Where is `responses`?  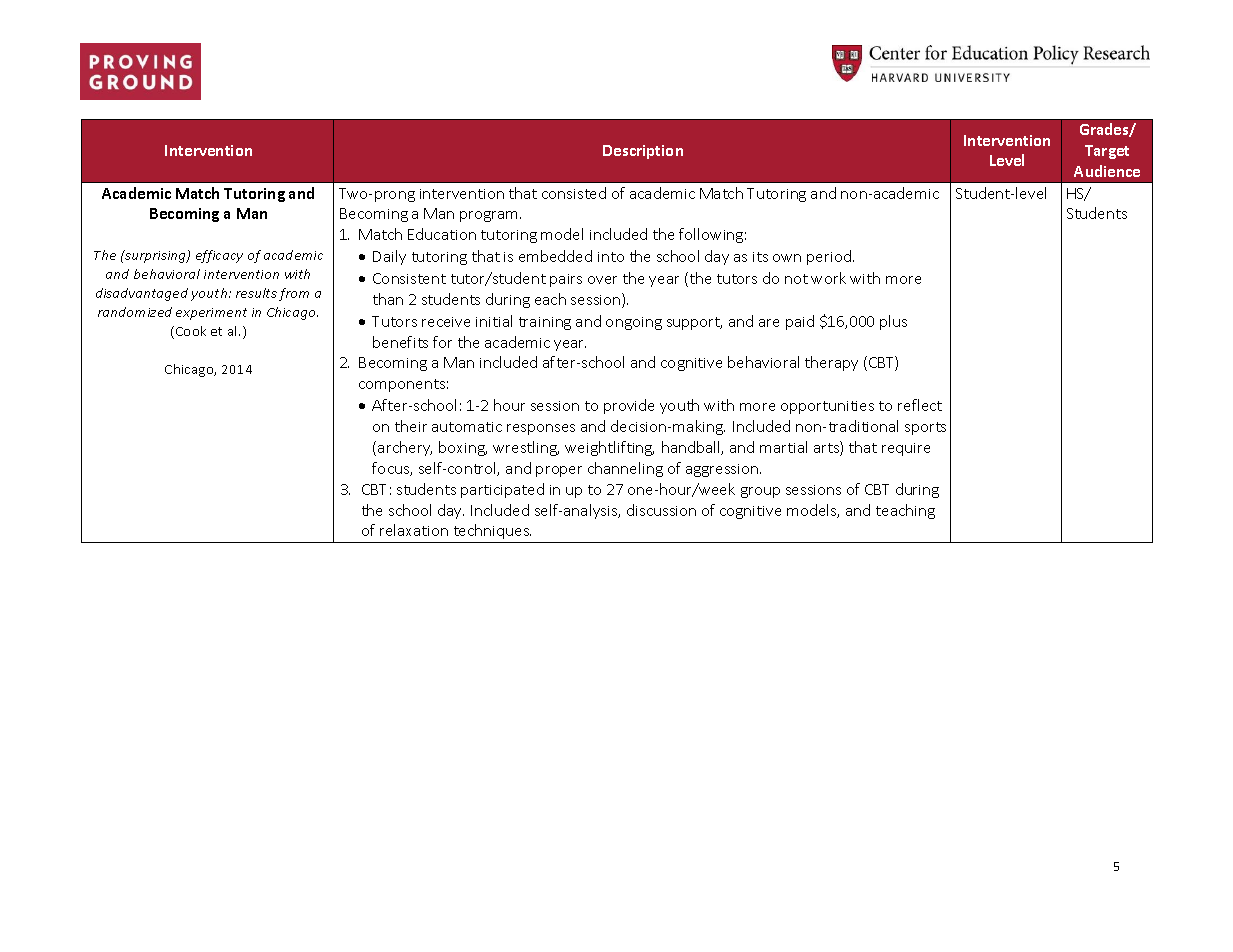 responses is located at coordinates (541, 429).
